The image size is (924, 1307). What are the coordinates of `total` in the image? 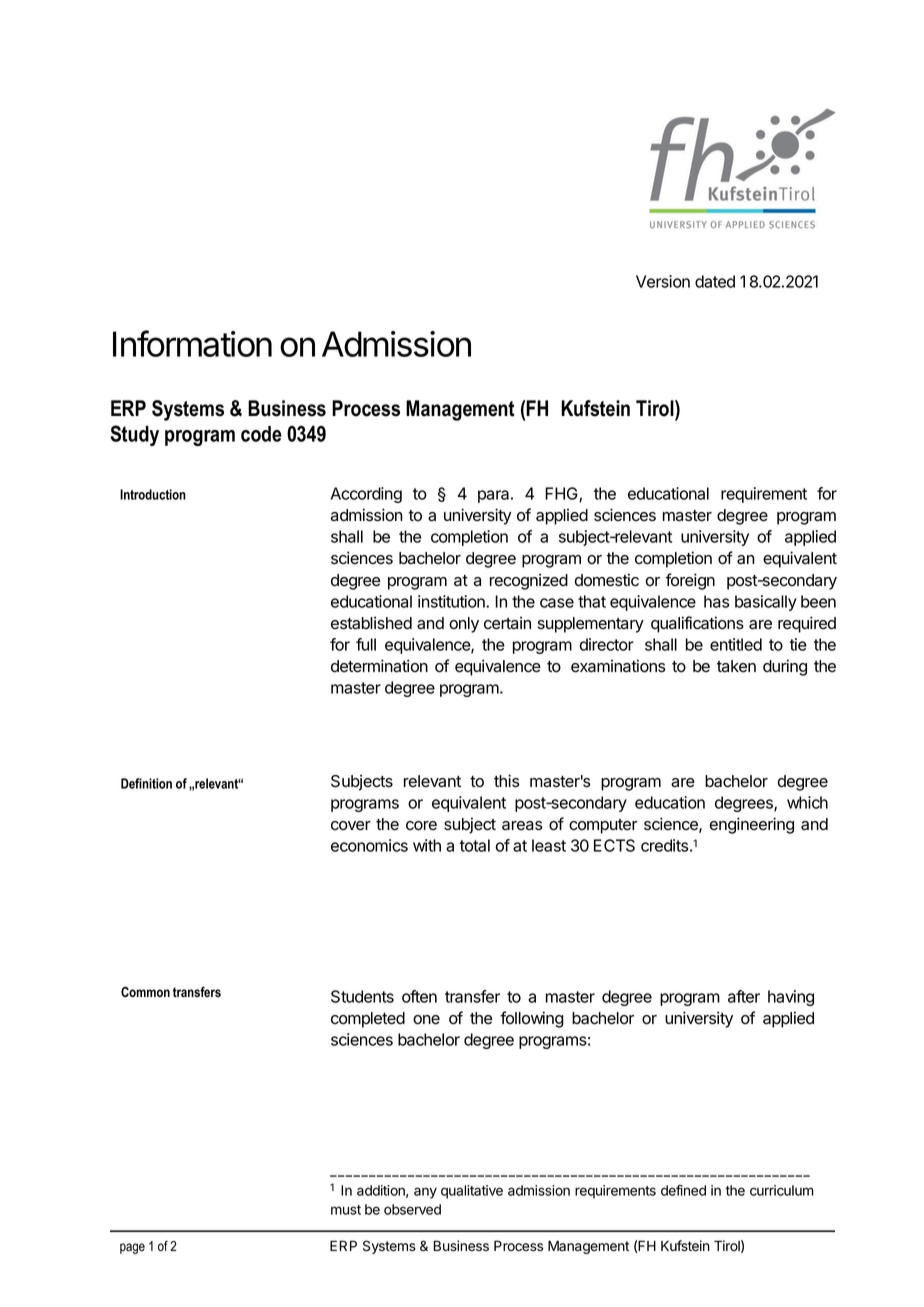 It's located at (474, 845).
